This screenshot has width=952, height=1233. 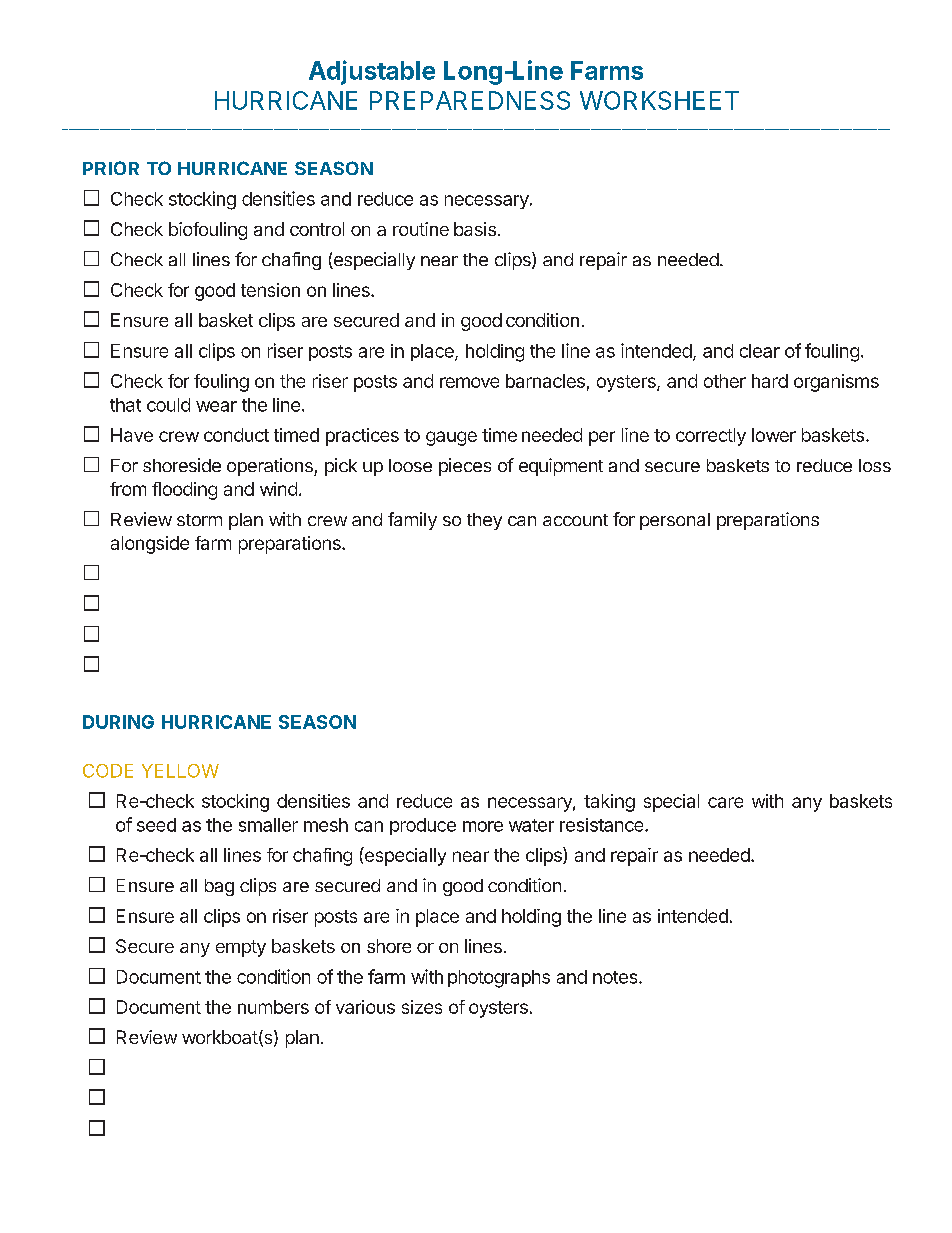 What do you see at coordinates (118, 722) in the screenshot?
I see `DURING` at bounding box center [118, 722].
